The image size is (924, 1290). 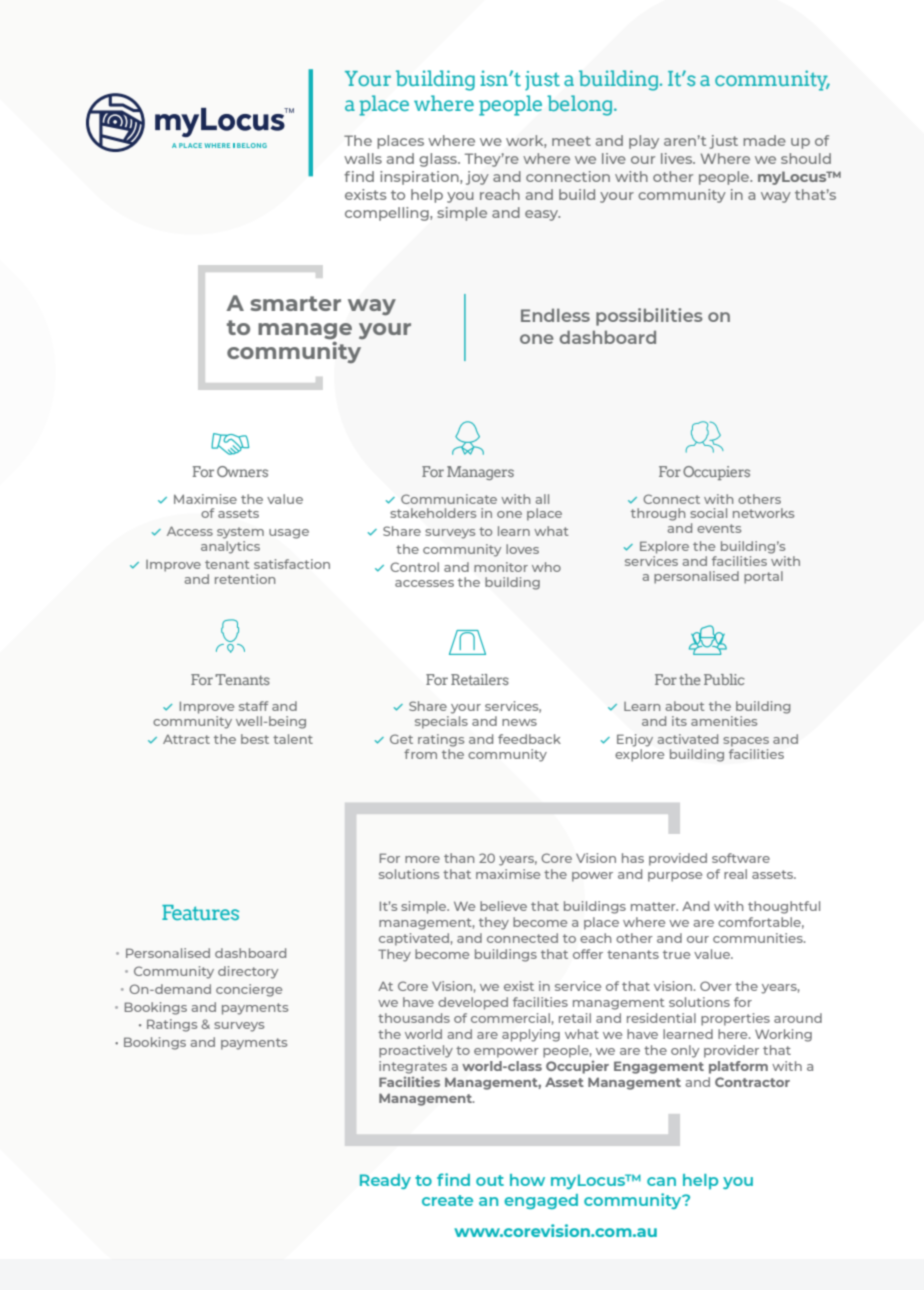 I want to click on made, so click(x=764, y=140).
